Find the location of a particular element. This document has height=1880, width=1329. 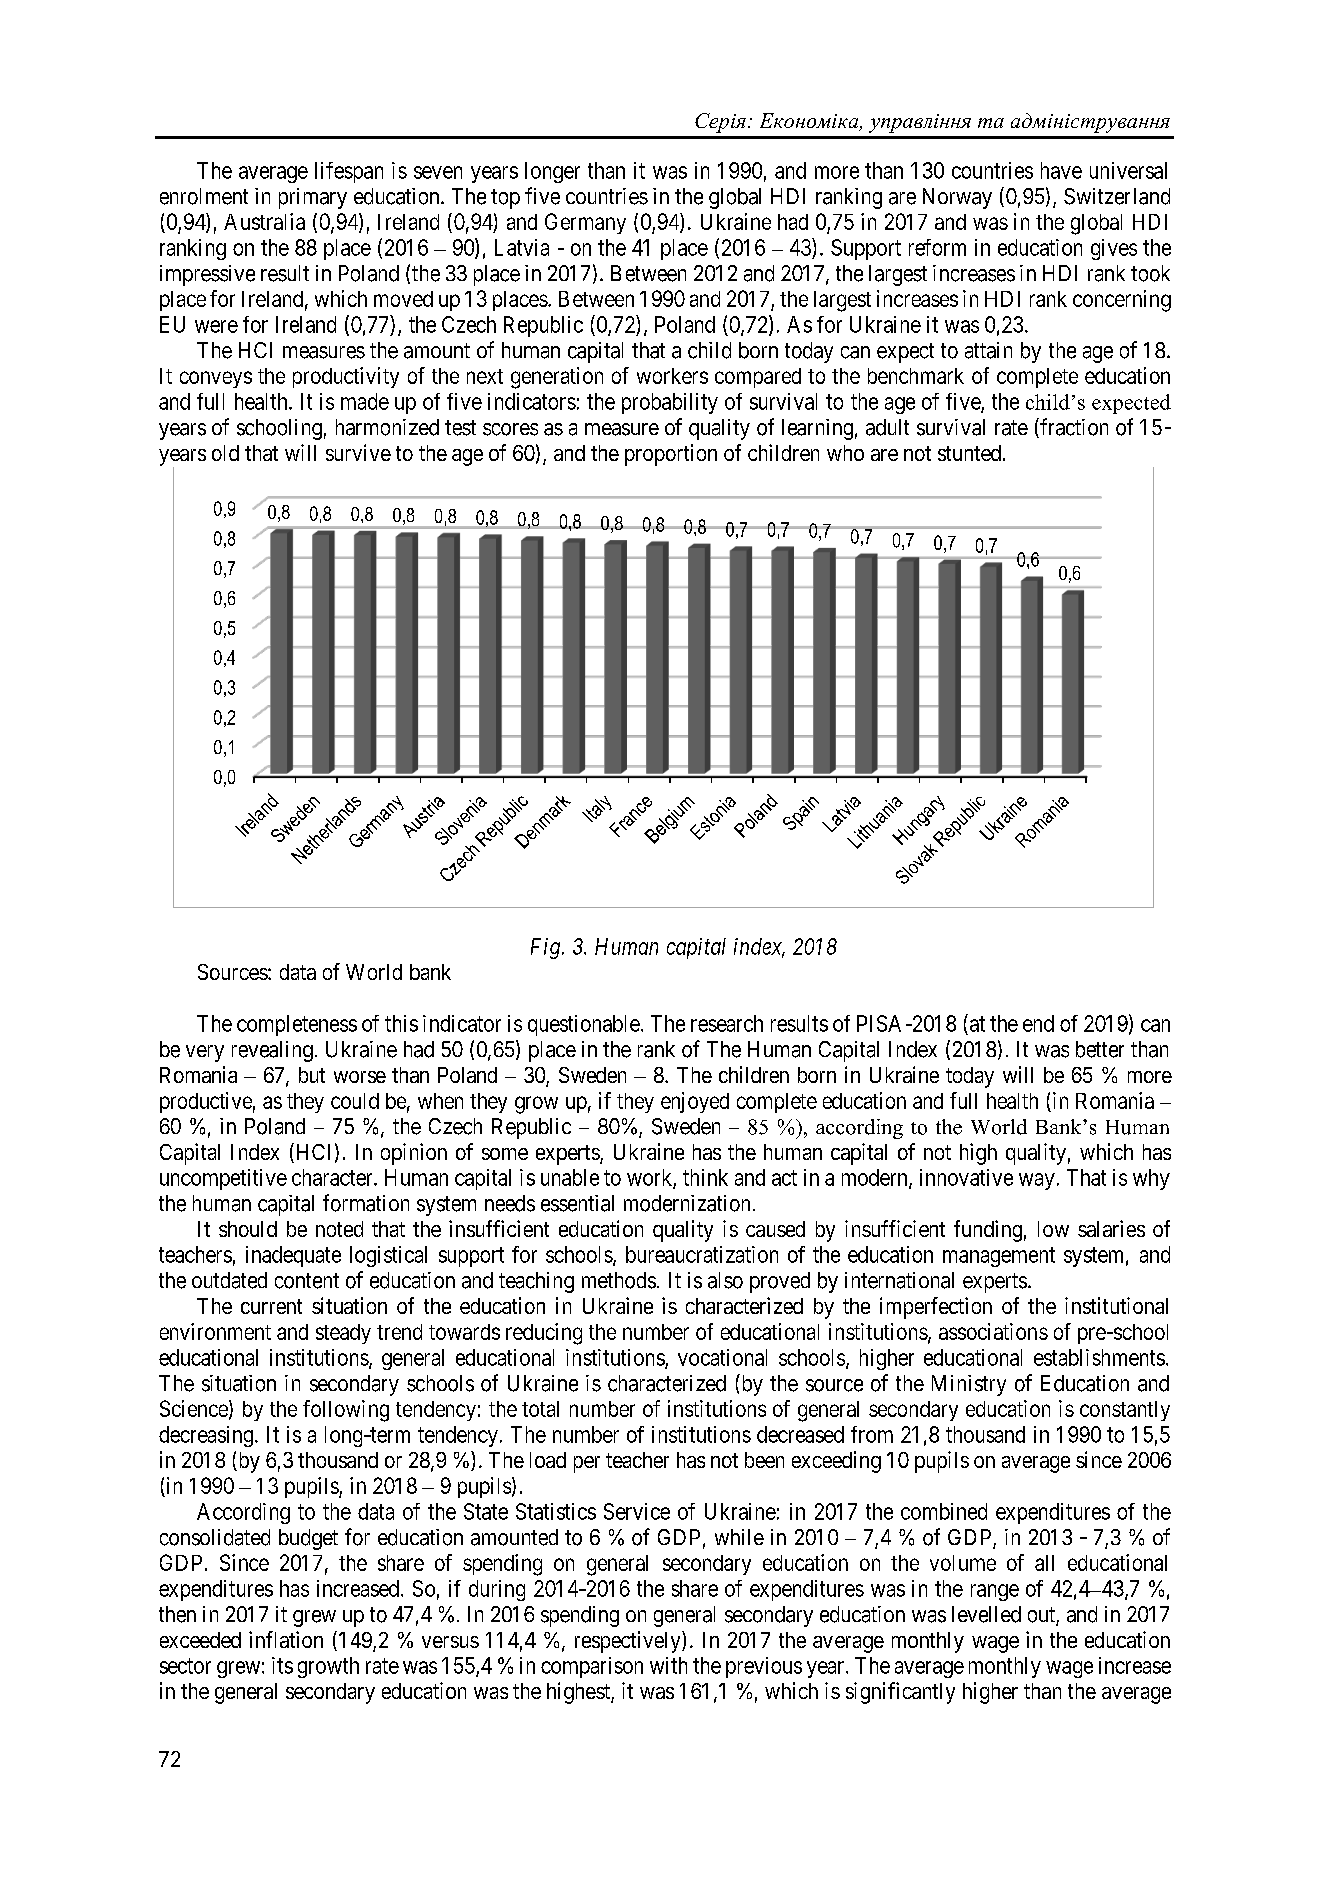

better is located at coordinates (1100, 1049).
